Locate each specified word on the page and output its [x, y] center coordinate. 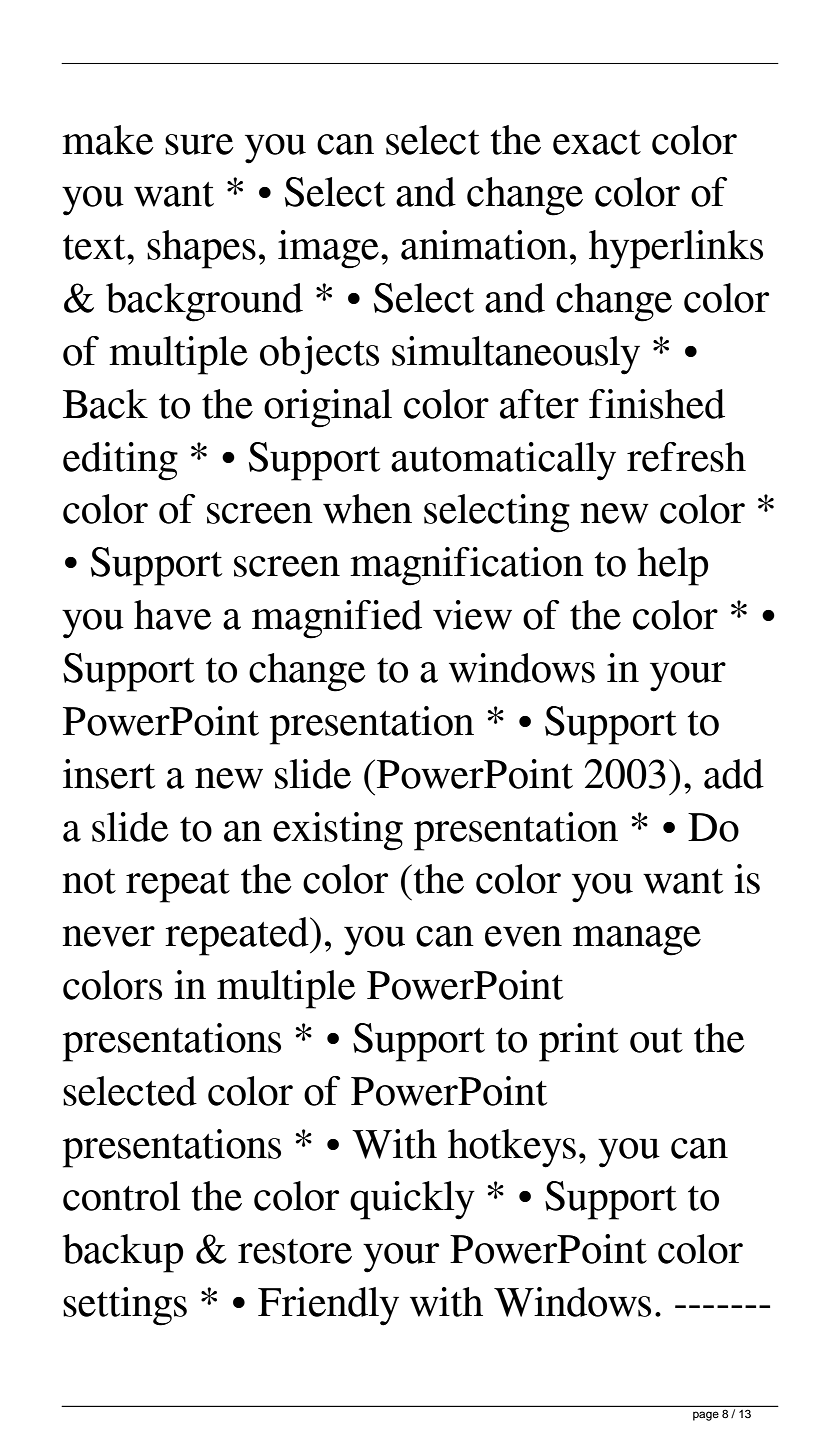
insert [109, 774]
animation [484, 245]
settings [125, 1306]
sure [199, 144]
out [656, 1040]
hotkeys [512, 1148]
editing [120, 461]
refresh [686, 457]
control [121, 1196]
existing [338, 831]
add [734, 774]
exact [597, 142]
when [367, 509]
